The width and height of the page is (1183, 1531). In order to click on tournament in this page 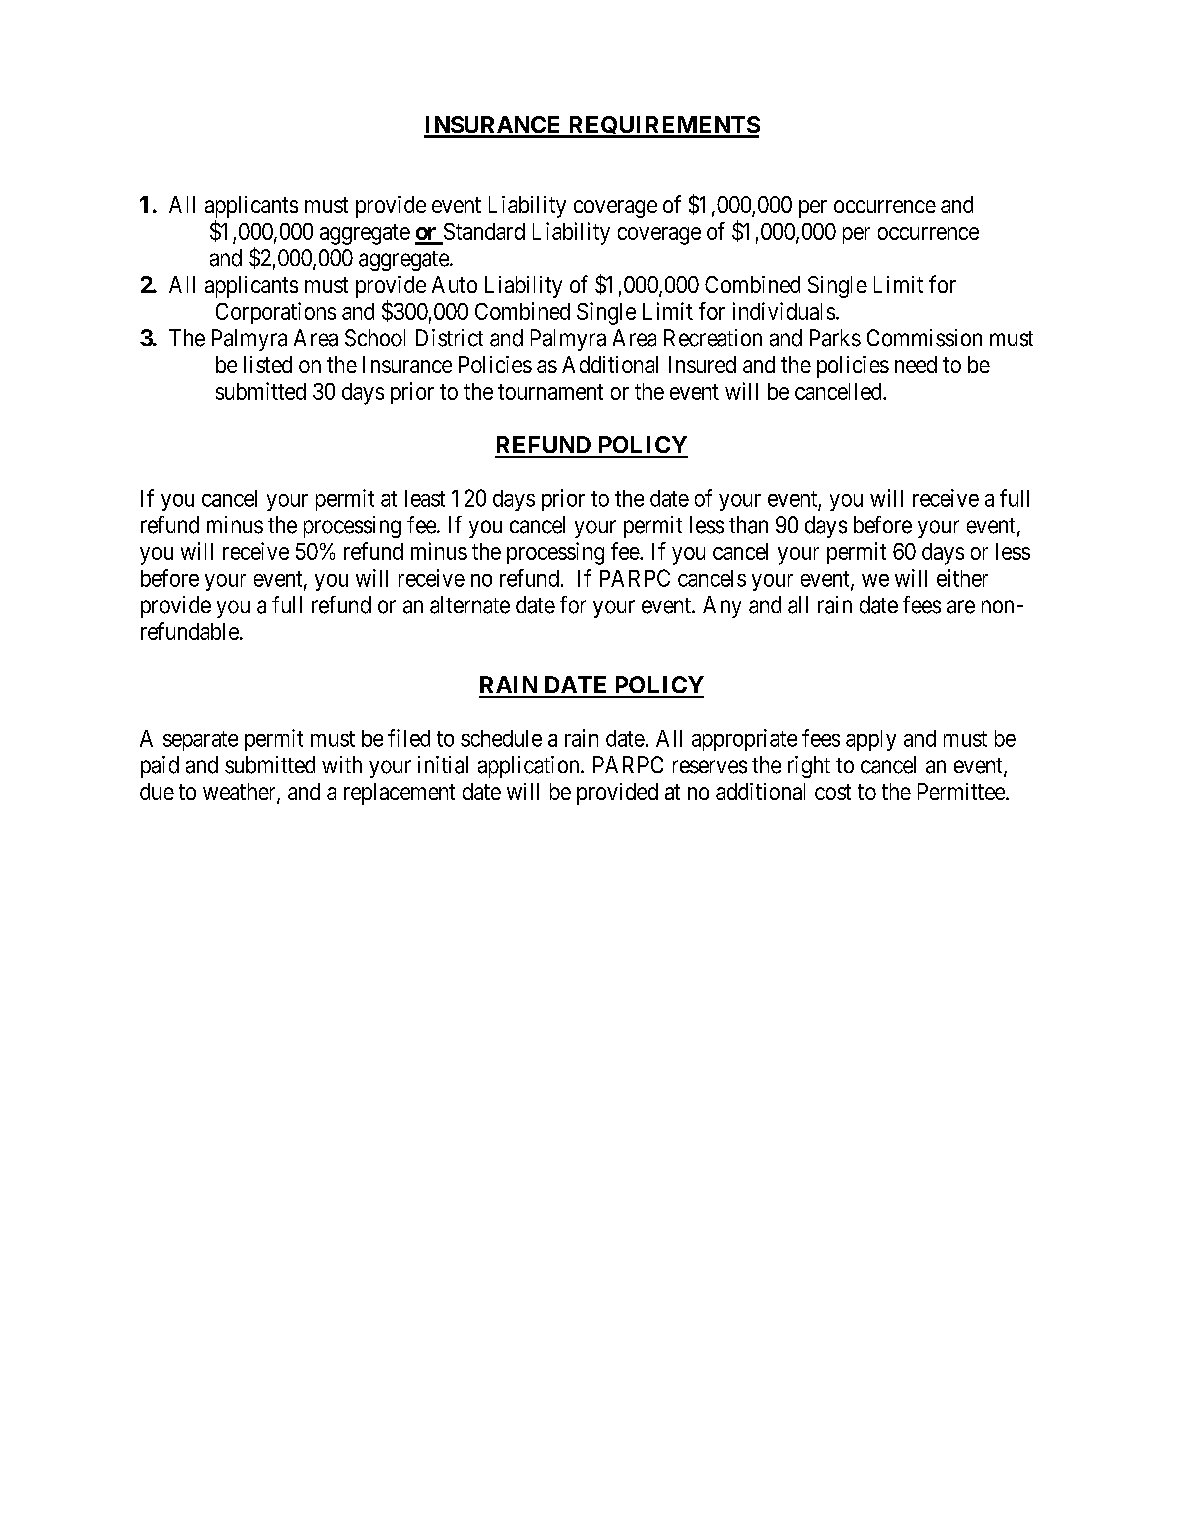, I will do `click(550, 392)`.
